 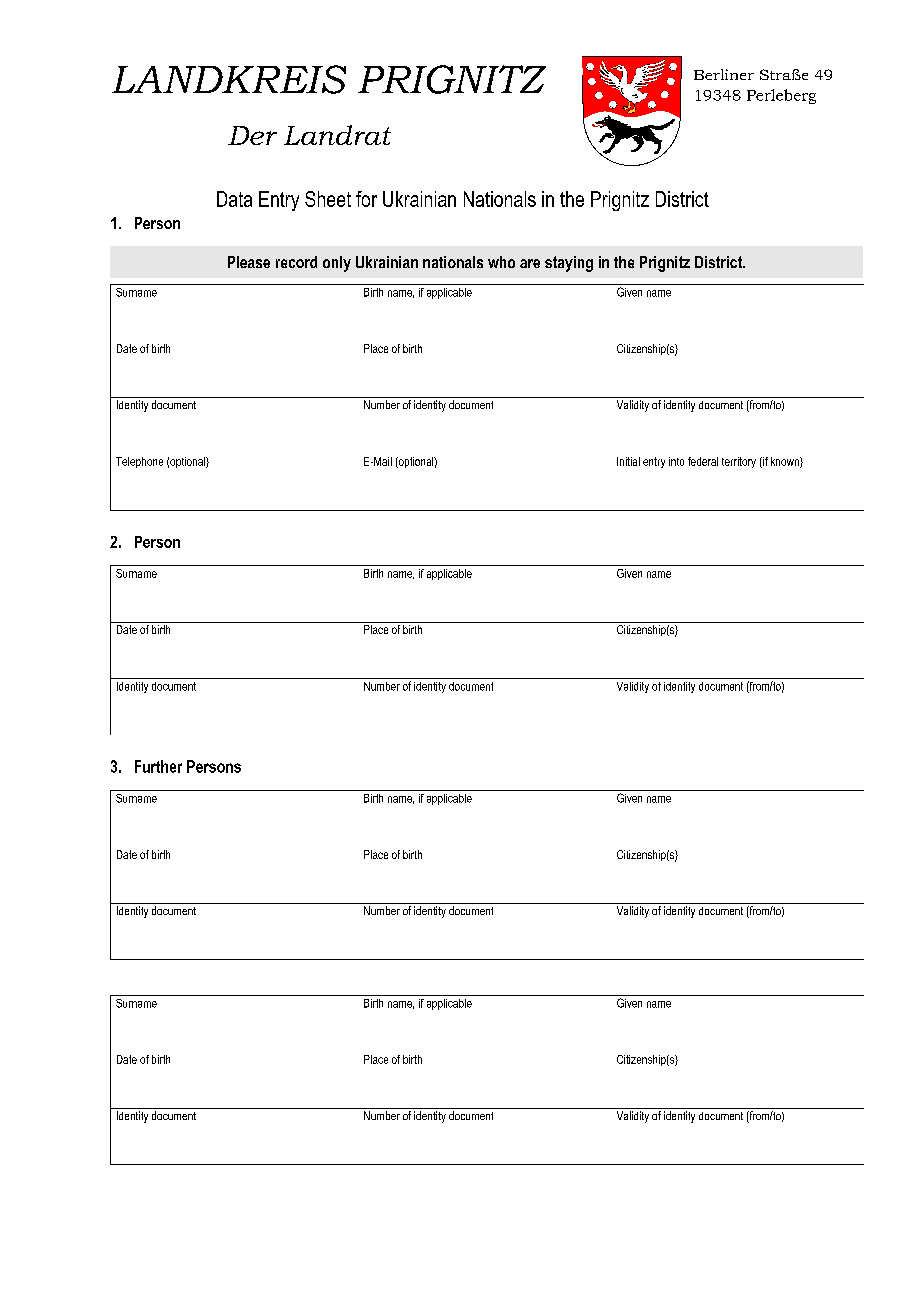 What do you see at coordinates (501, 262) in the image?
I see `who` at bounding box center [501, 262].
